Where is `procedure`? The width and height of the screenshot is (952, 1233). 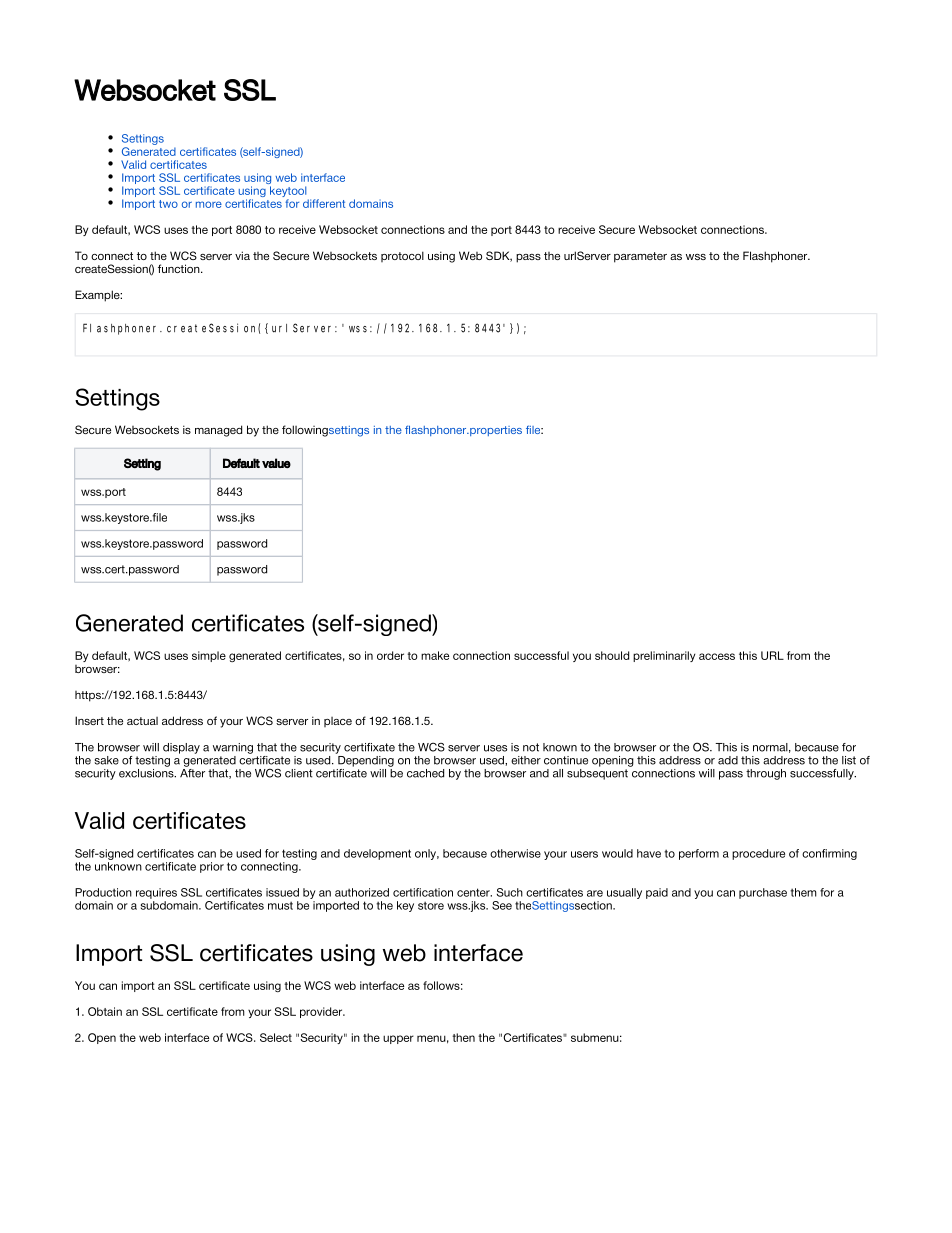
procedure is located at coordinates (758, 854).
